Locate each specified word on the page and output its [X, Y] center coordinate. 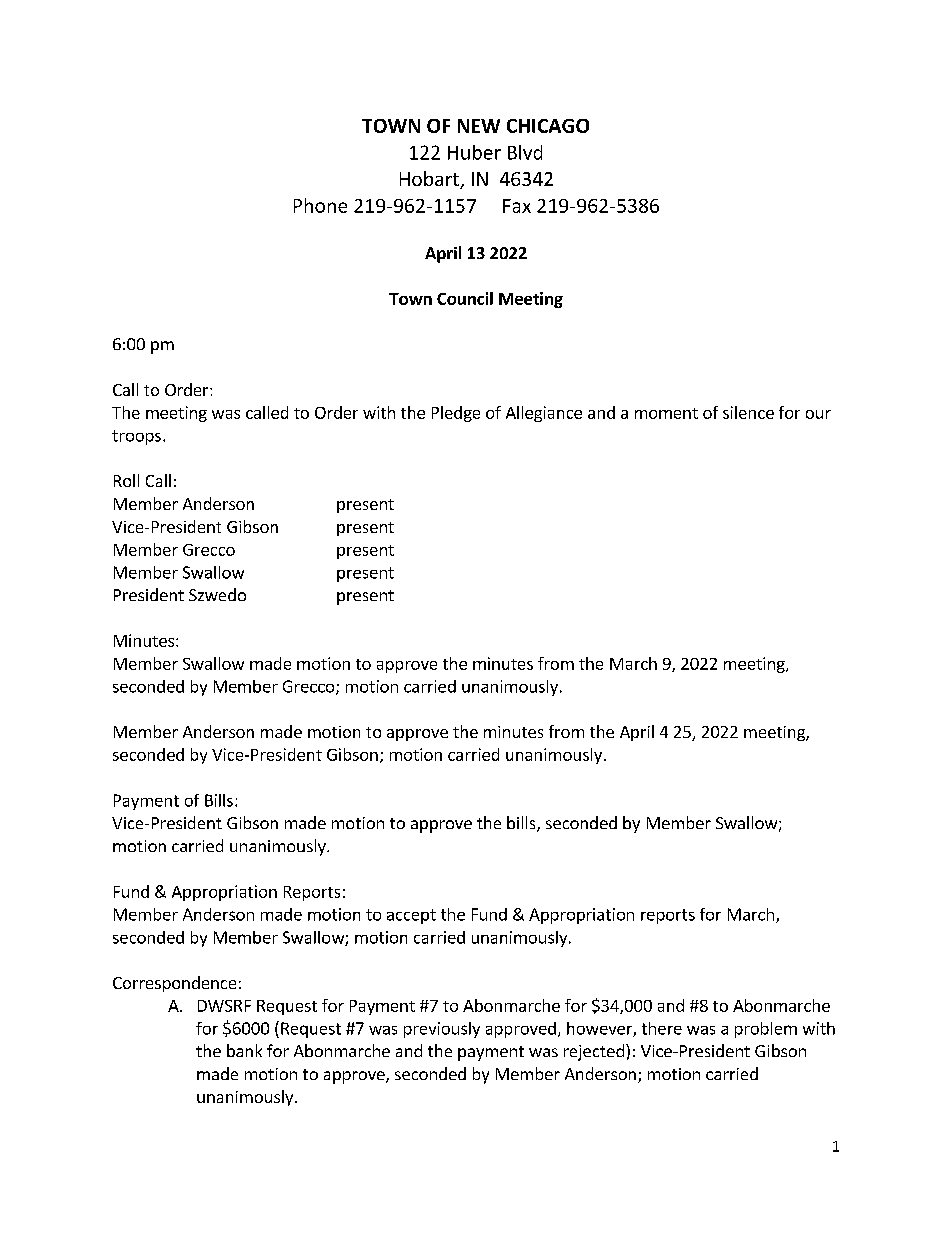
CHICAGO [548, 126]
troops [136, 437]
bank [244, 1050]
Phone [320, 205]
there [662, 1028]
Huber [474, 152]
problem [766, 1030]
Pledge [456, 414]
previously [442, 1030]
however [600, 1029]
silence [748, 412]
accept [411, 916]
